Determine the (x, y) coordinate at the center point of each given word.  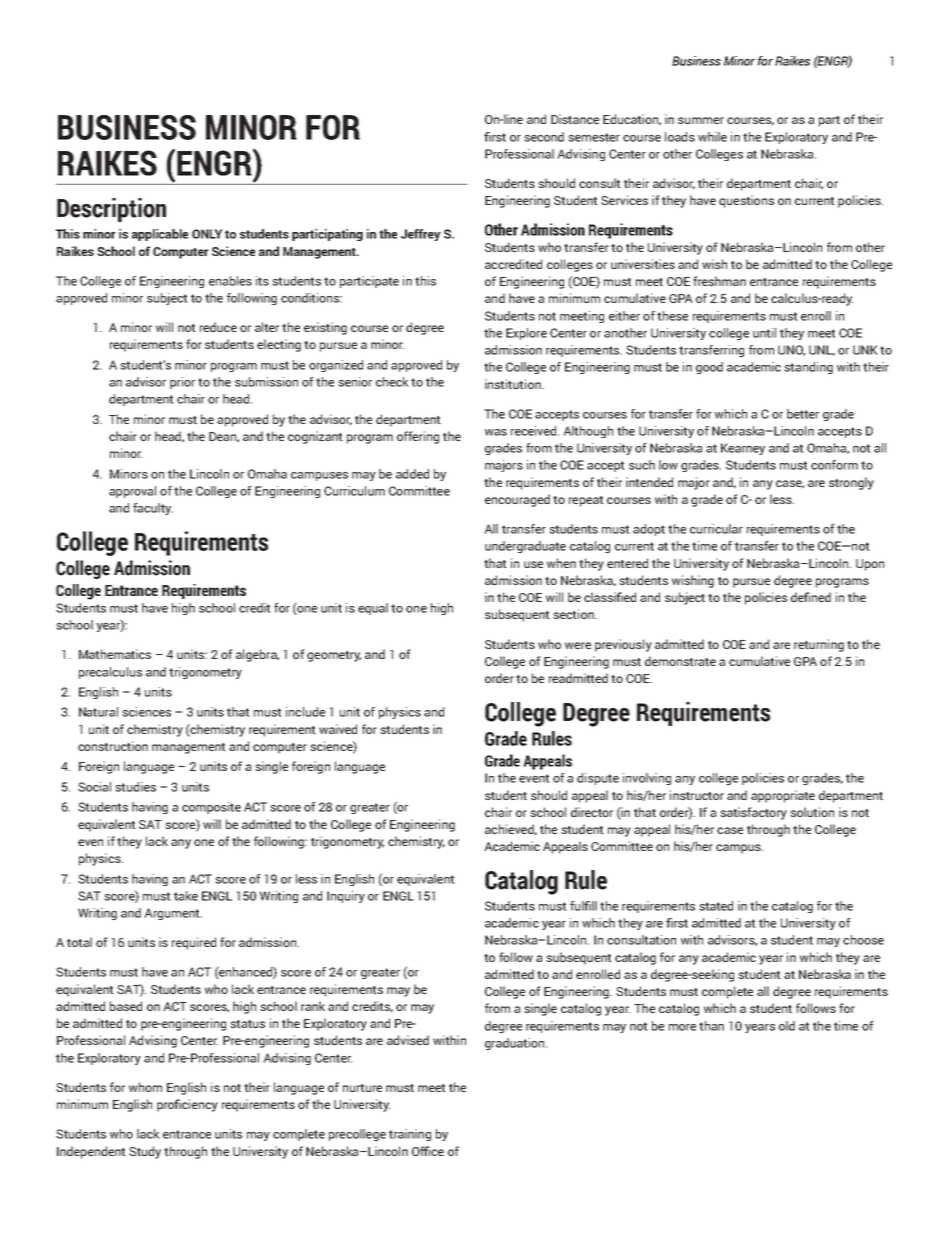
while (712, 137)
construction (113, 746)
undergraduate (525, 547)
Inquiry (346, 897)
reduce (218, 327)
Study (145, 1152)
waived (338, 729)
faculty (153, 509)
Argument (173, 914)
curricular (716, 529)
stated (716, 906)
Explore (526, 334)
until (764, 333)
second (544, 137)
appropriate (783, 796)
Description (111, 210)
